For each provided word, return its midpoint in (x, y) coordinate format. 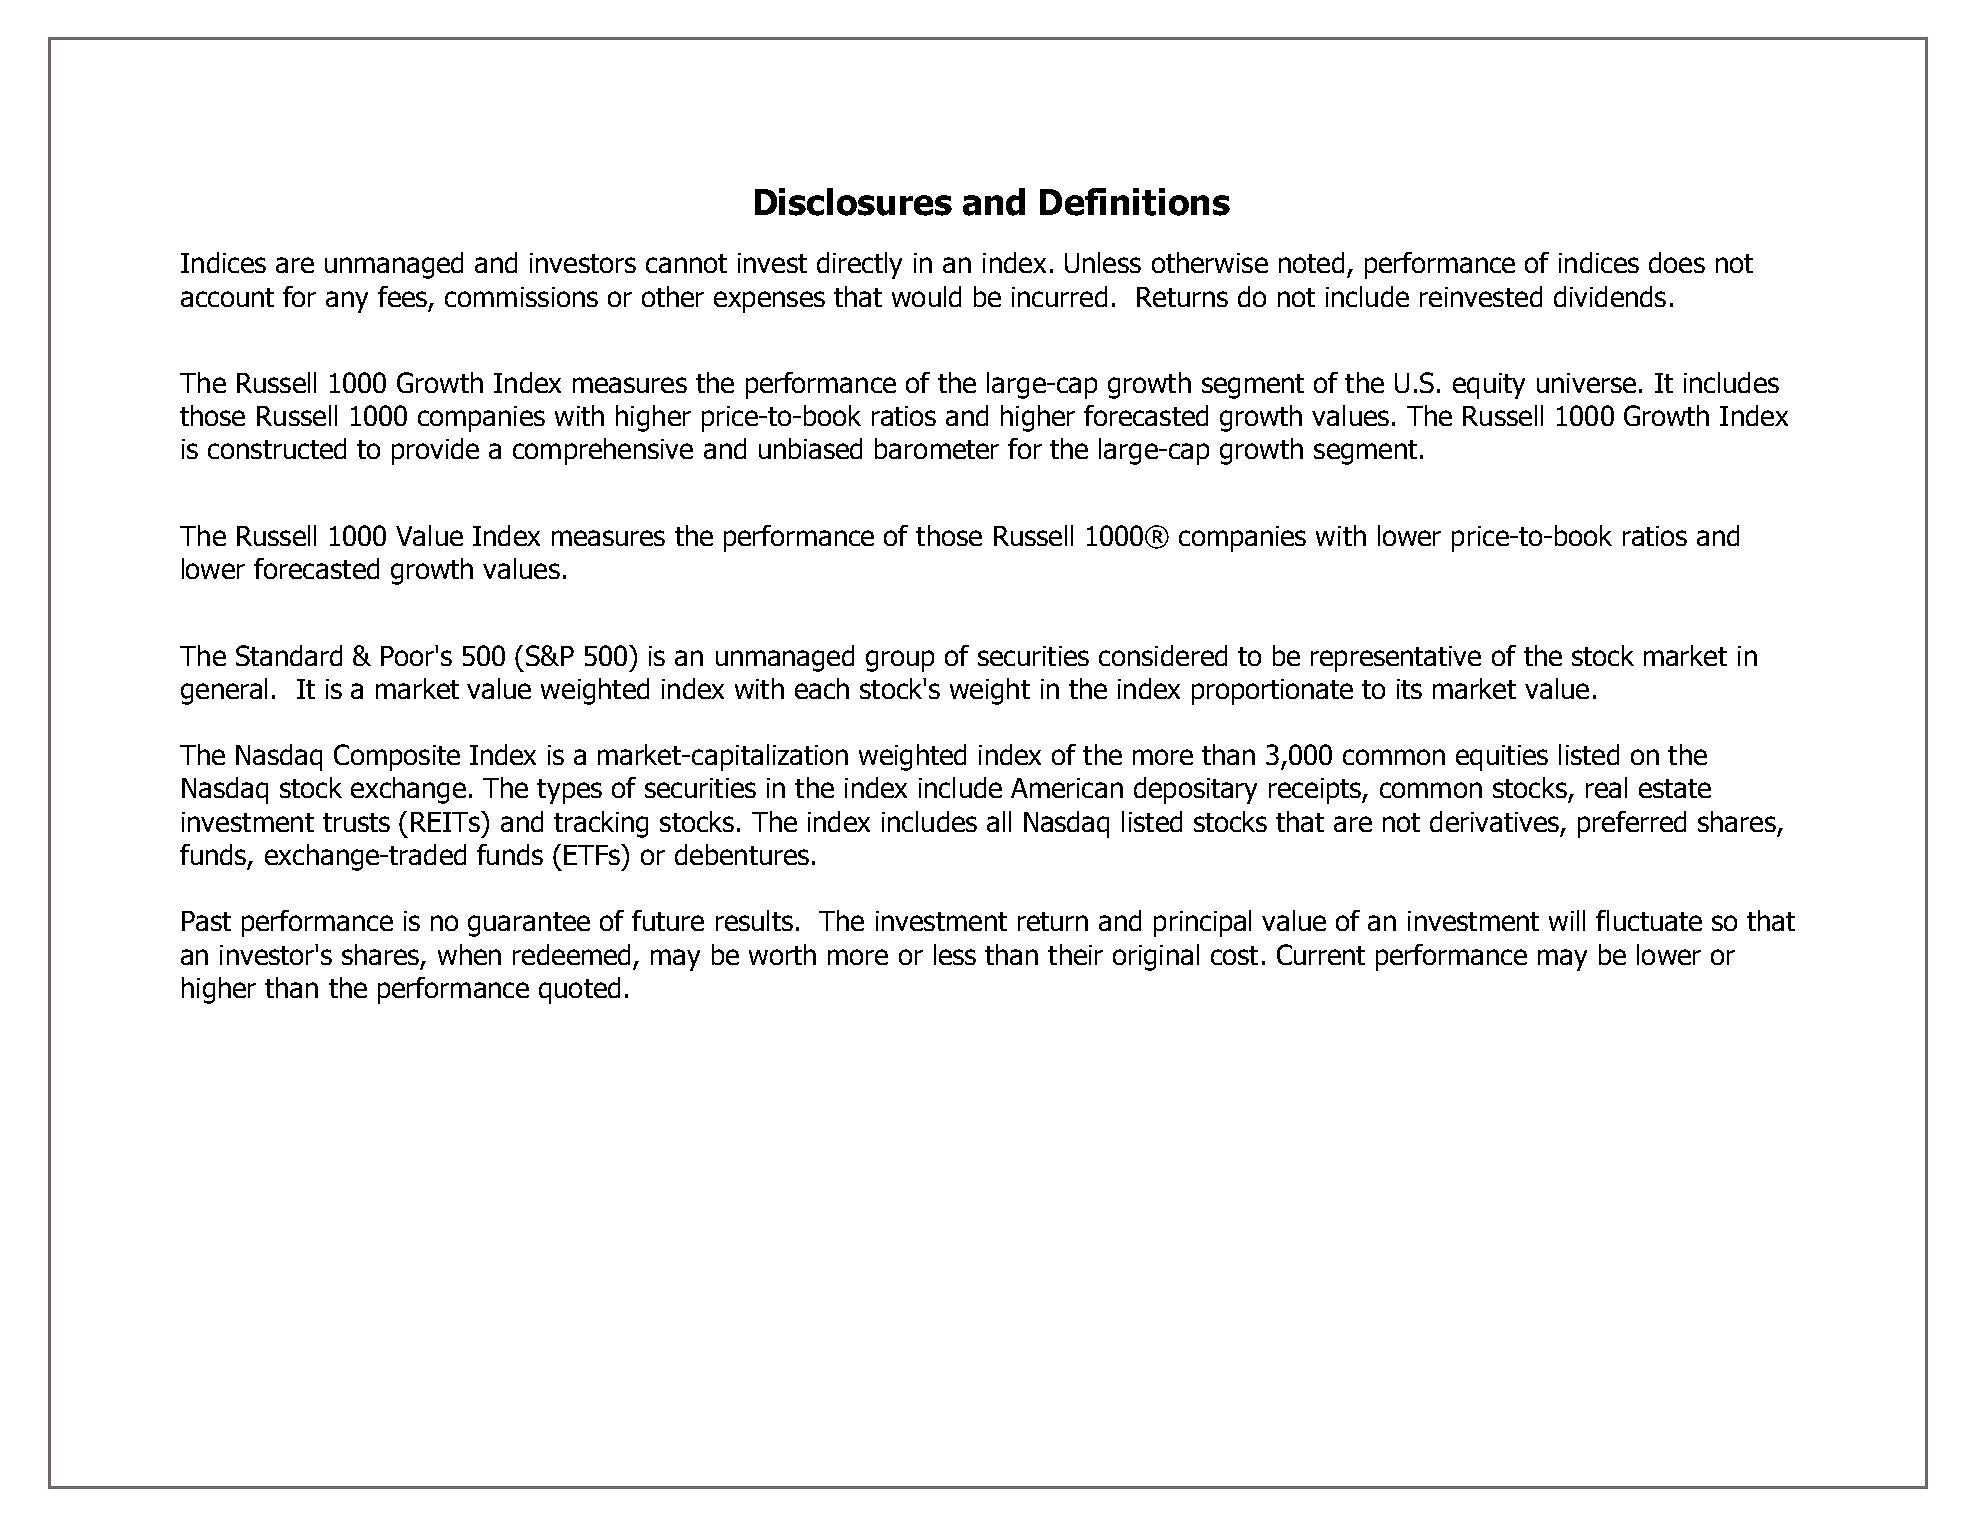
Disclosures (853, 202)
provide (435, 451)
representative (1396, 659)
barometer (937, 448)
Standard (289, 655)
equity (1489, 386)
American (1067, 788)
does (1677, 262)
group (900, 661)
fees (404, 297)
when (469, 954)
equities (1502, 758)
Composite (397, 757)
